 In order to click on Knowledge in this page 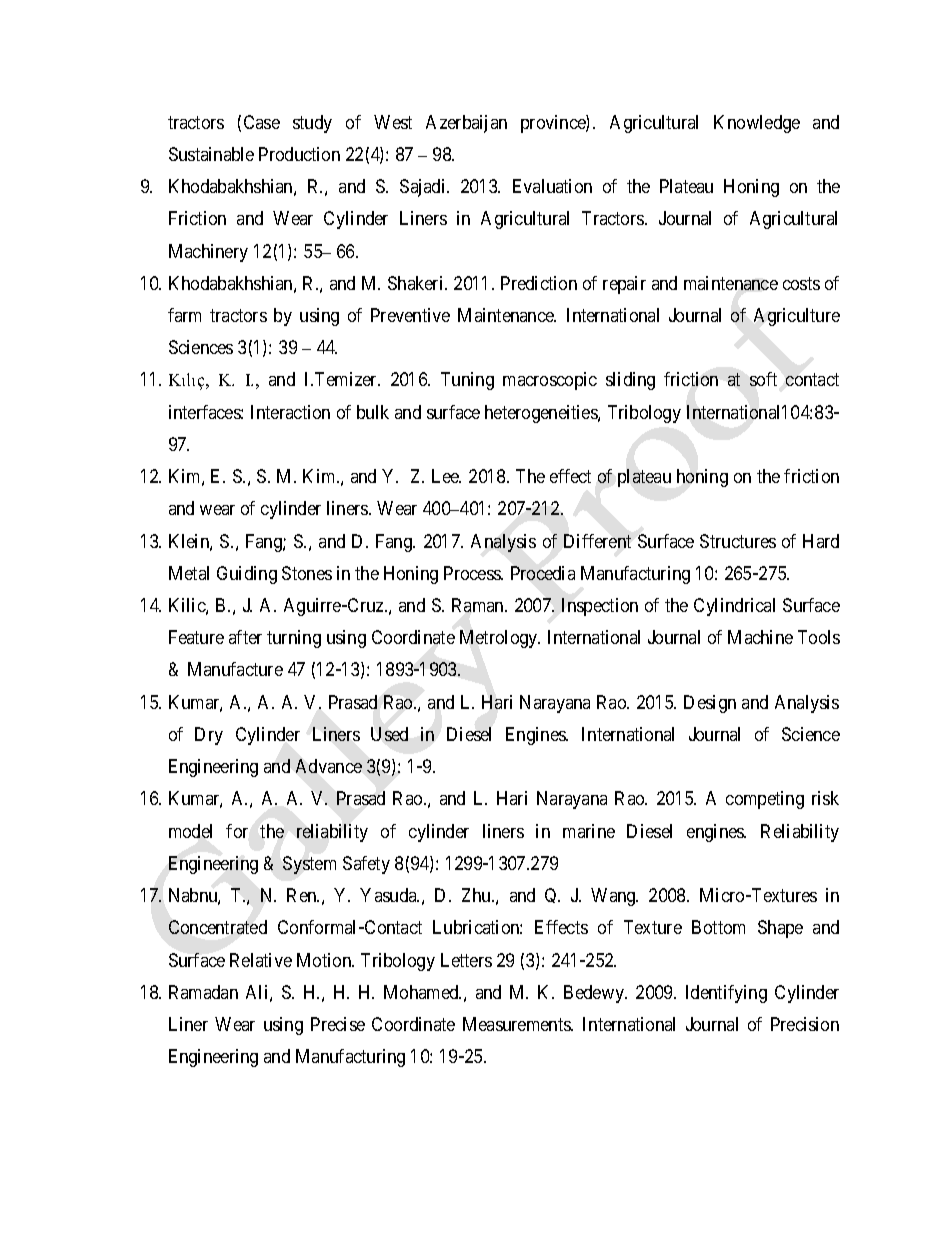, I will do `click(757, 124)`.
